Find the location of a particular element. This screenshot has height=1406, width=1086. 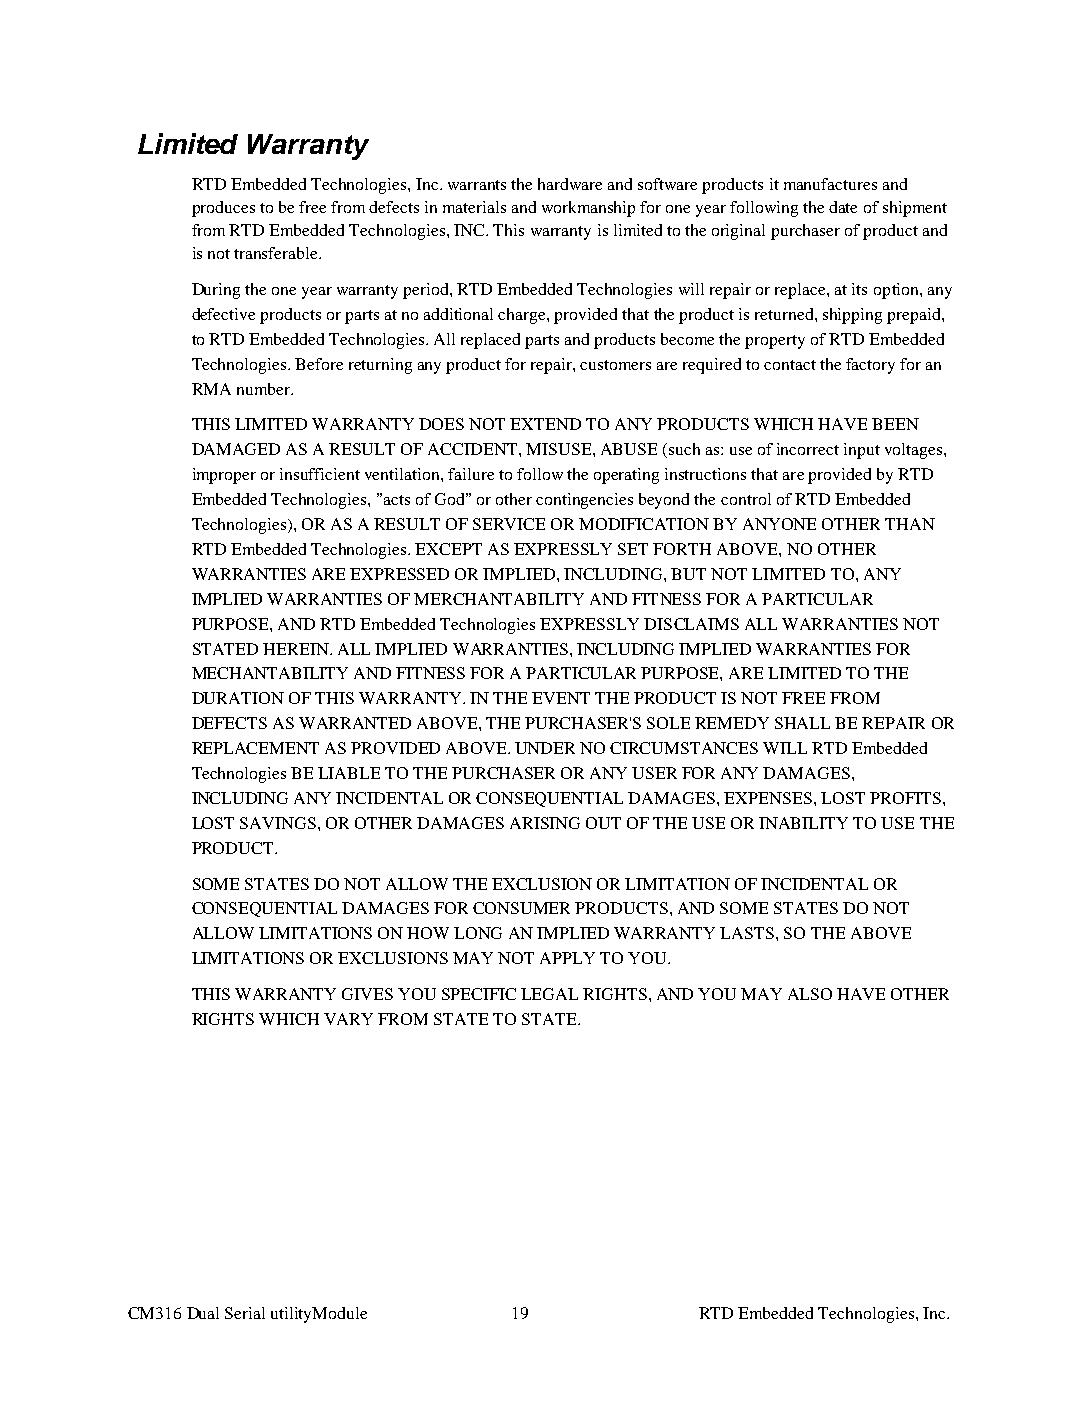

date is located at coordinates (843, 207).
